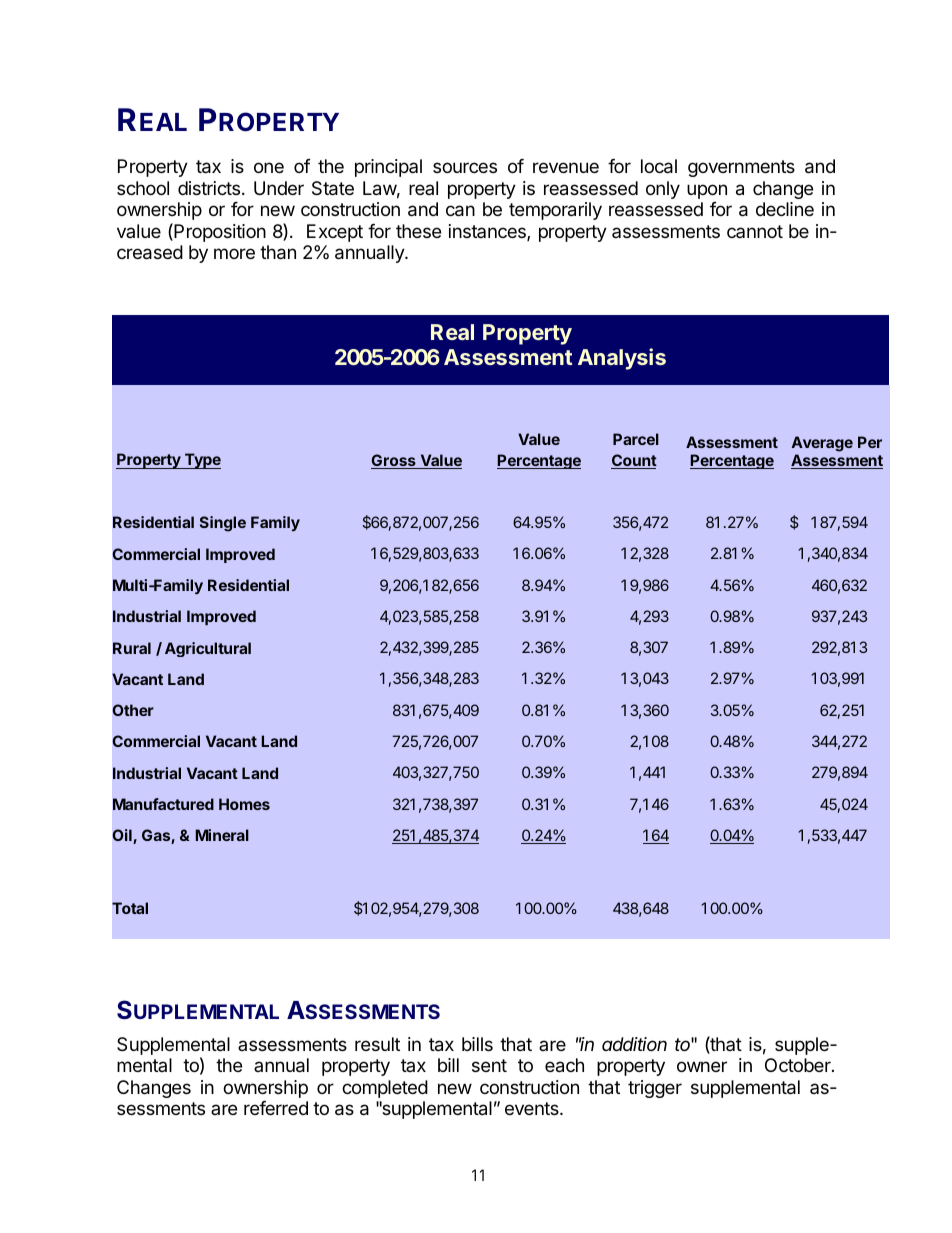 The height and width of the document is (1233, 952). Describe the element at coordinates (634, 461) in the document. I see `Count` at that location.
